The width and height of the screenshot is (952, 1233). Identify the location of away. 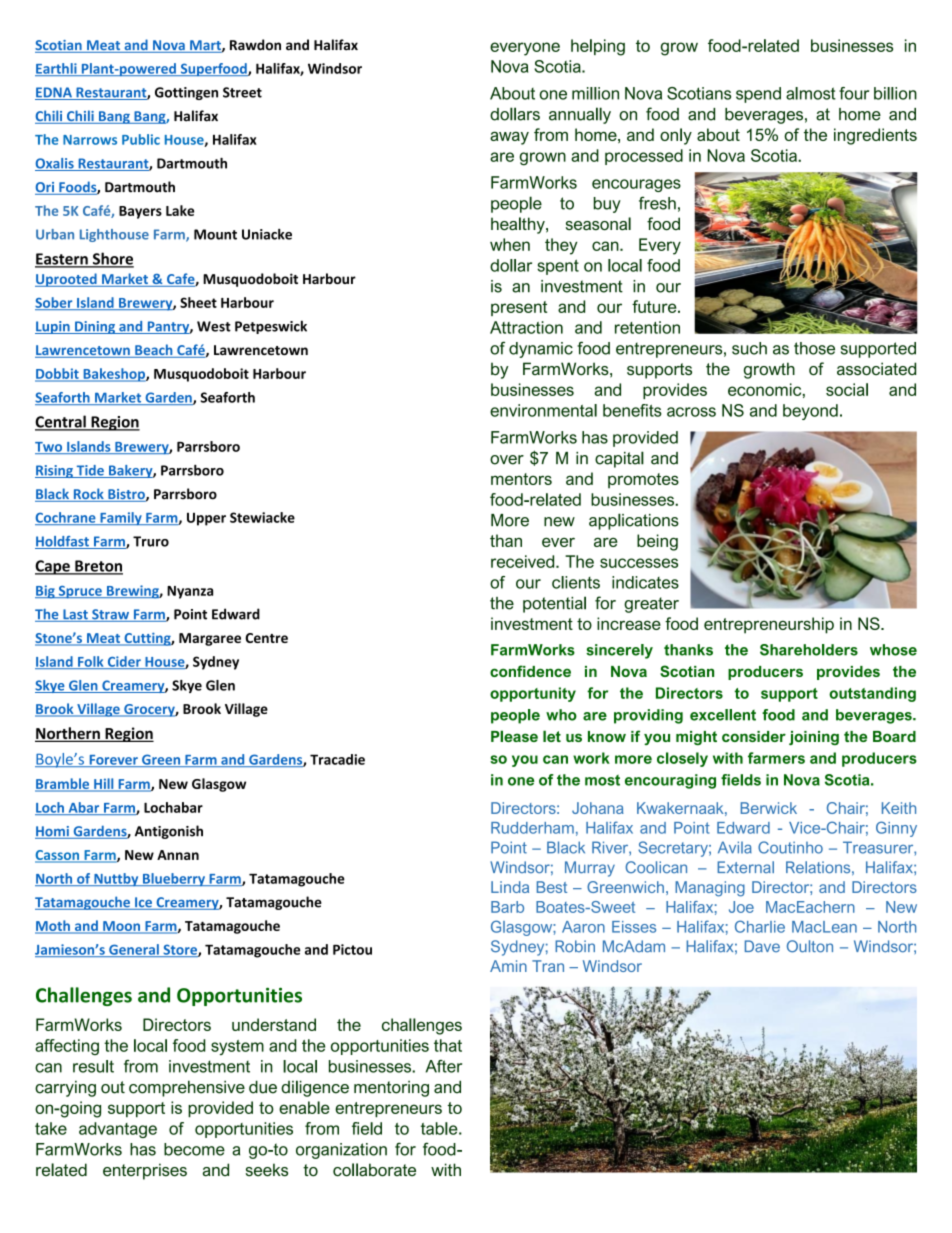
(509, 138).
